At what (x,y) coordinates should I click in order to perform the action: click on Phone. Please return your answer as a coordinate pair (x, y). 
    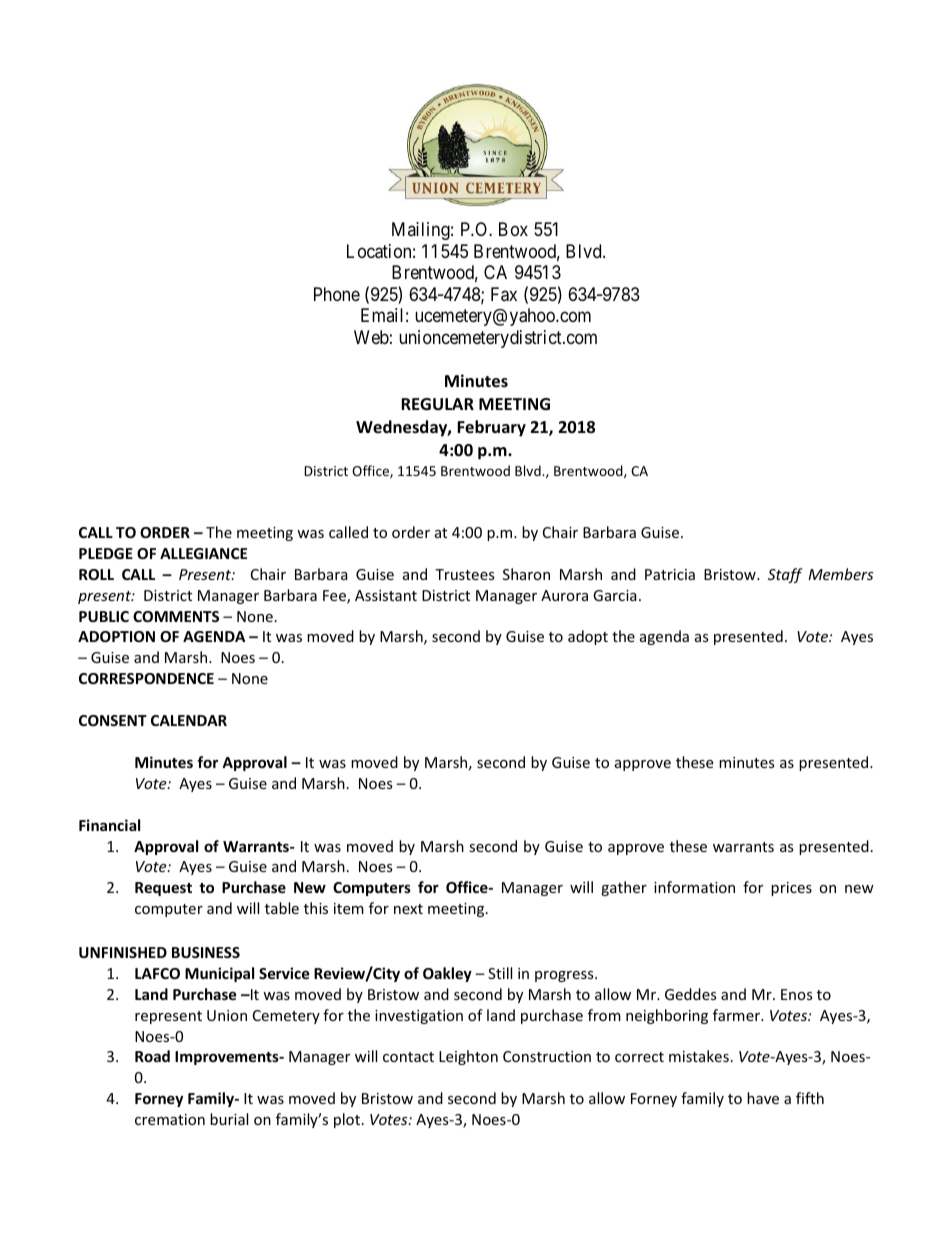
    Looking at the image, I should click on (337, 294).
